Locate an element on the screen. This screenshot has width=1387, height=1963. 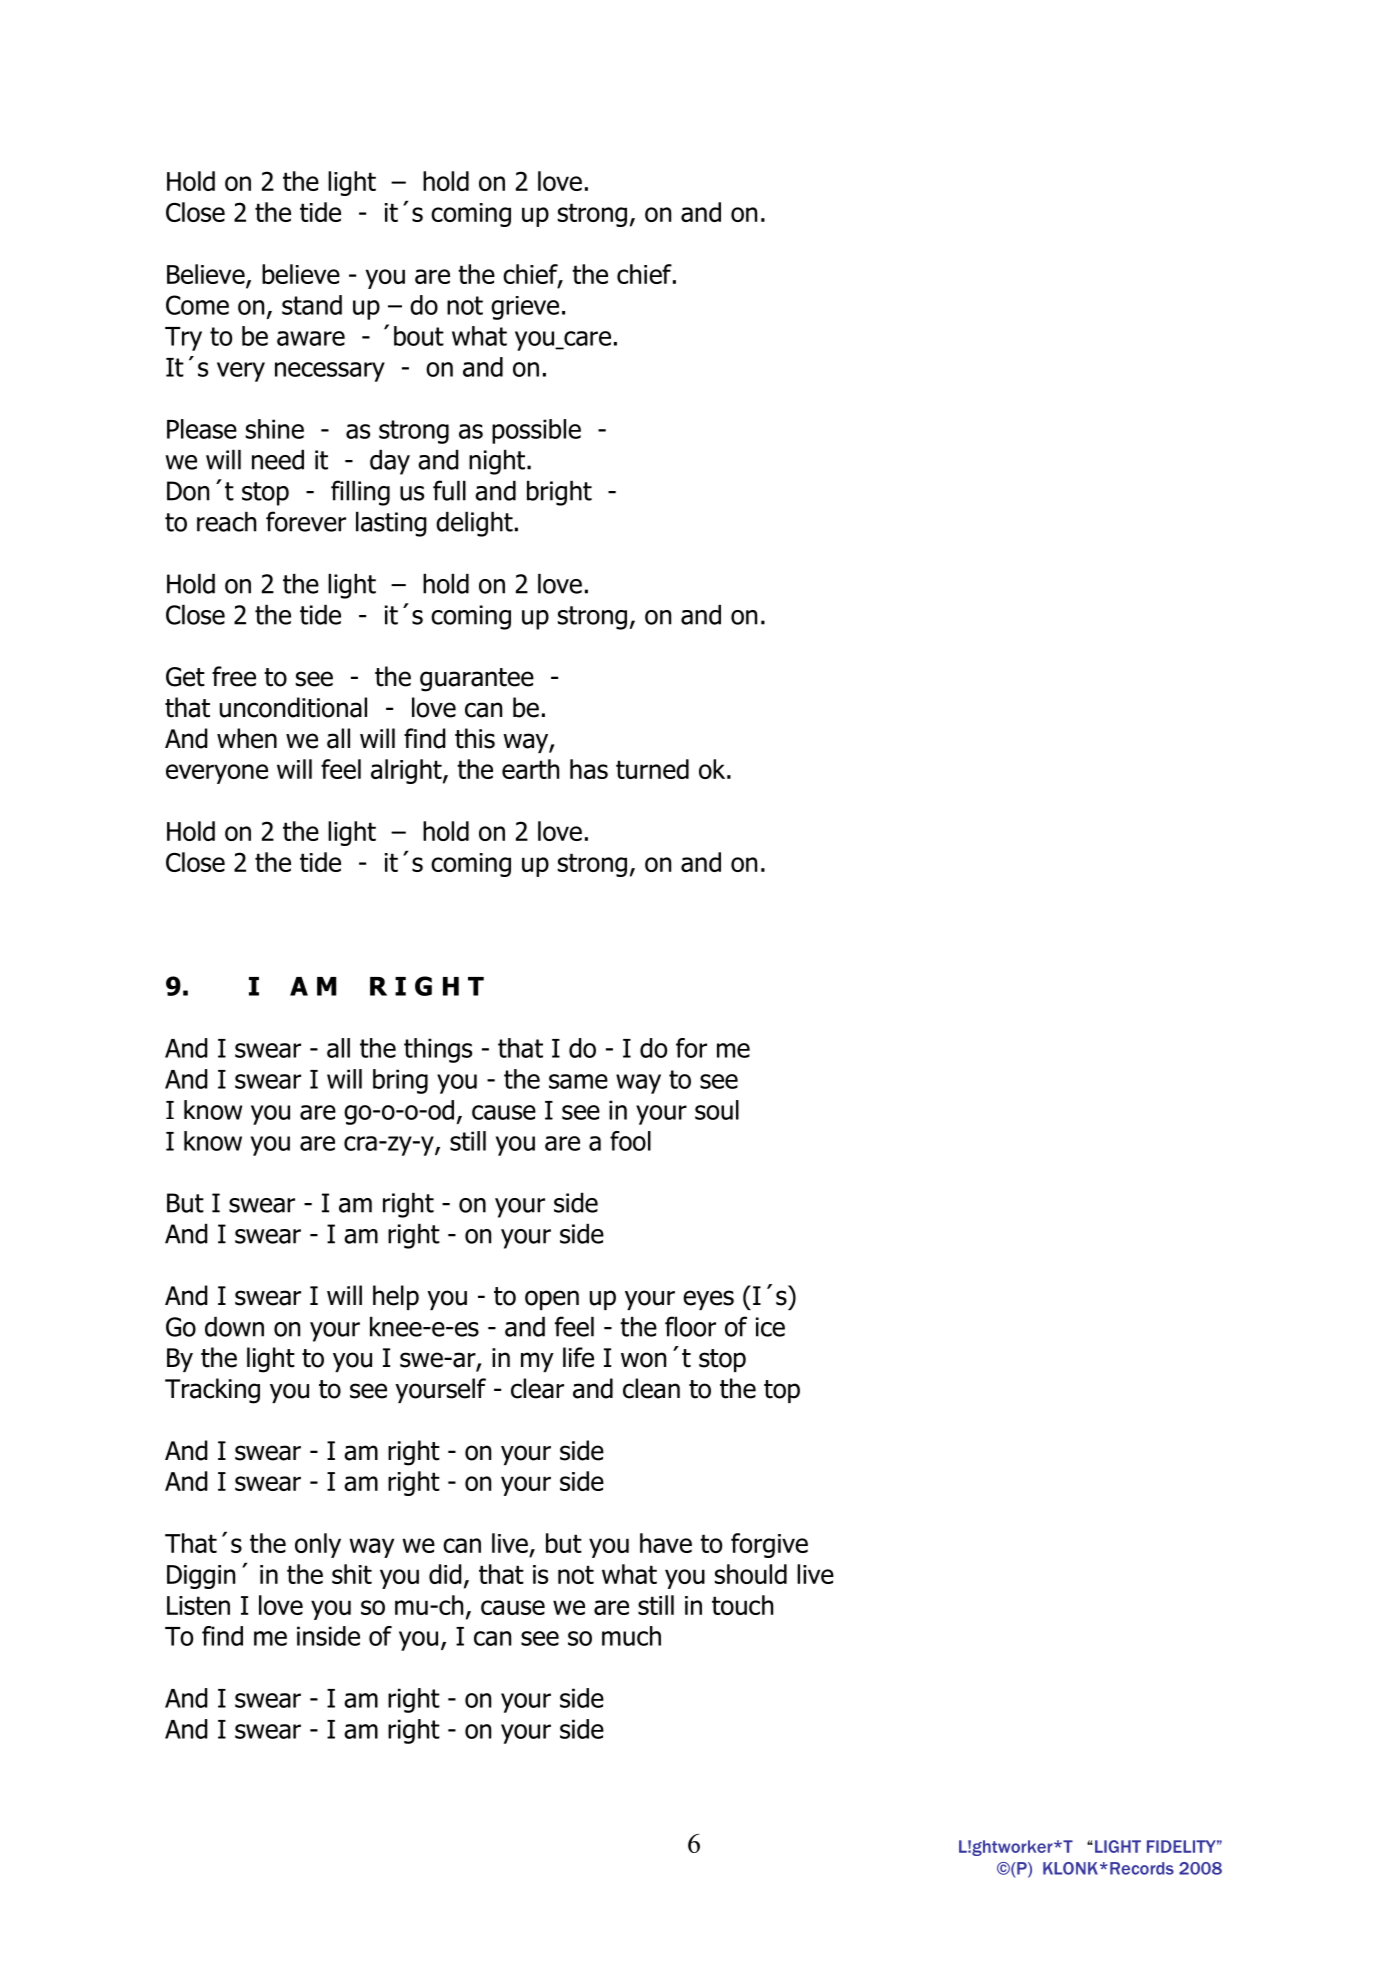
things is located at coordinates (438, 1050).
